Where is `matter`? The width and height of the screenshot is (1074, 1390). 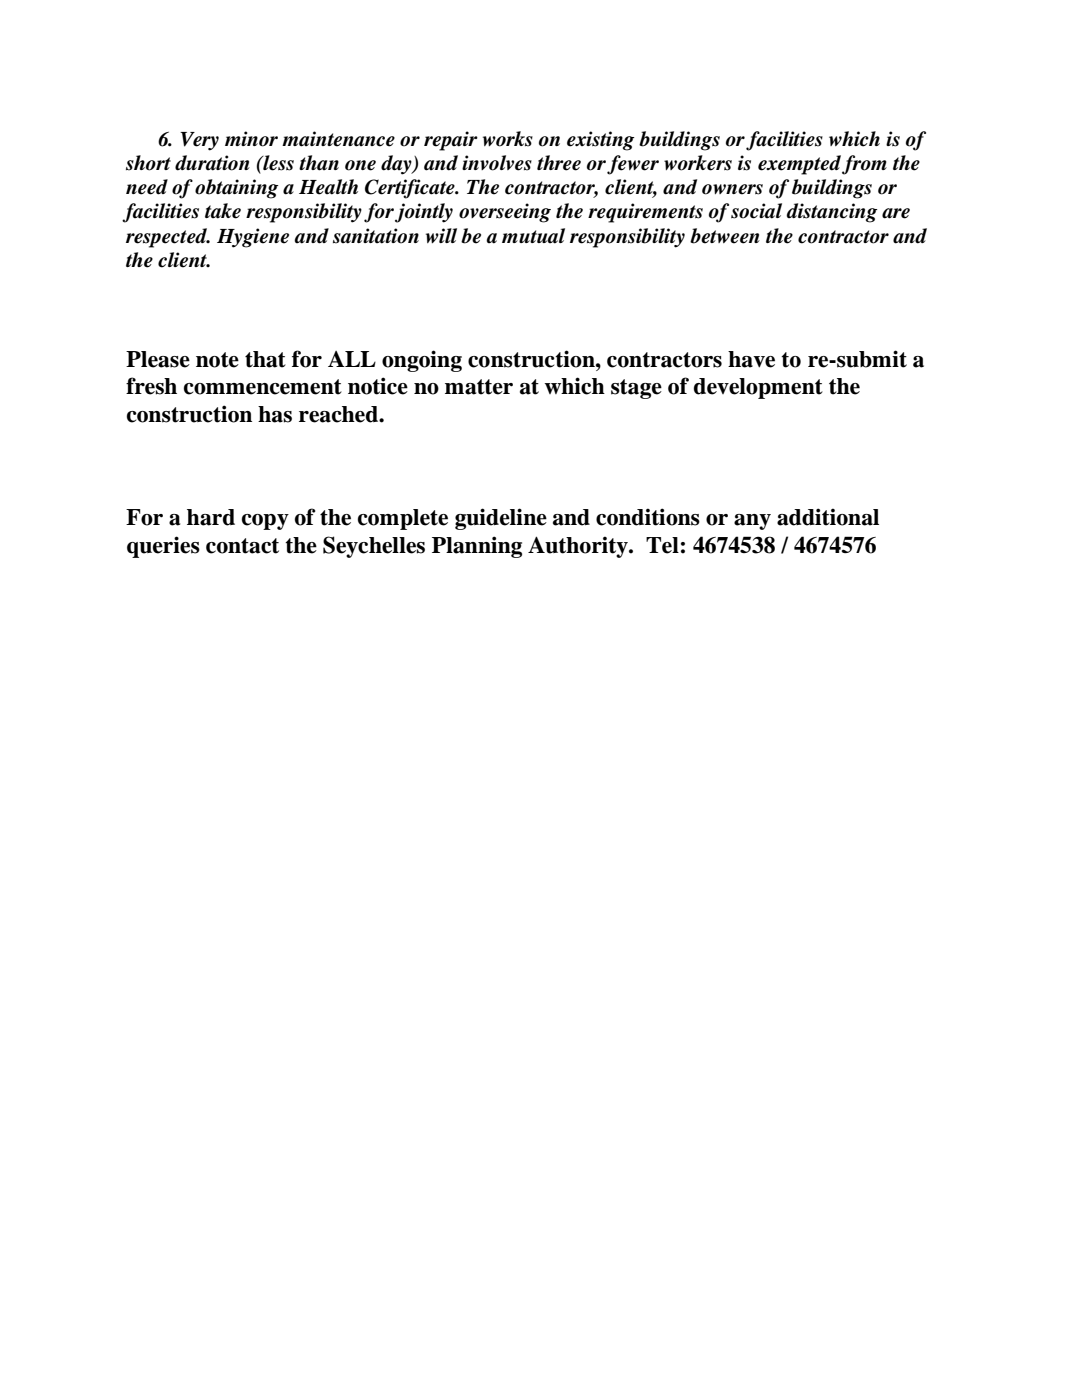 matter is located at coordinates (479, 387).
